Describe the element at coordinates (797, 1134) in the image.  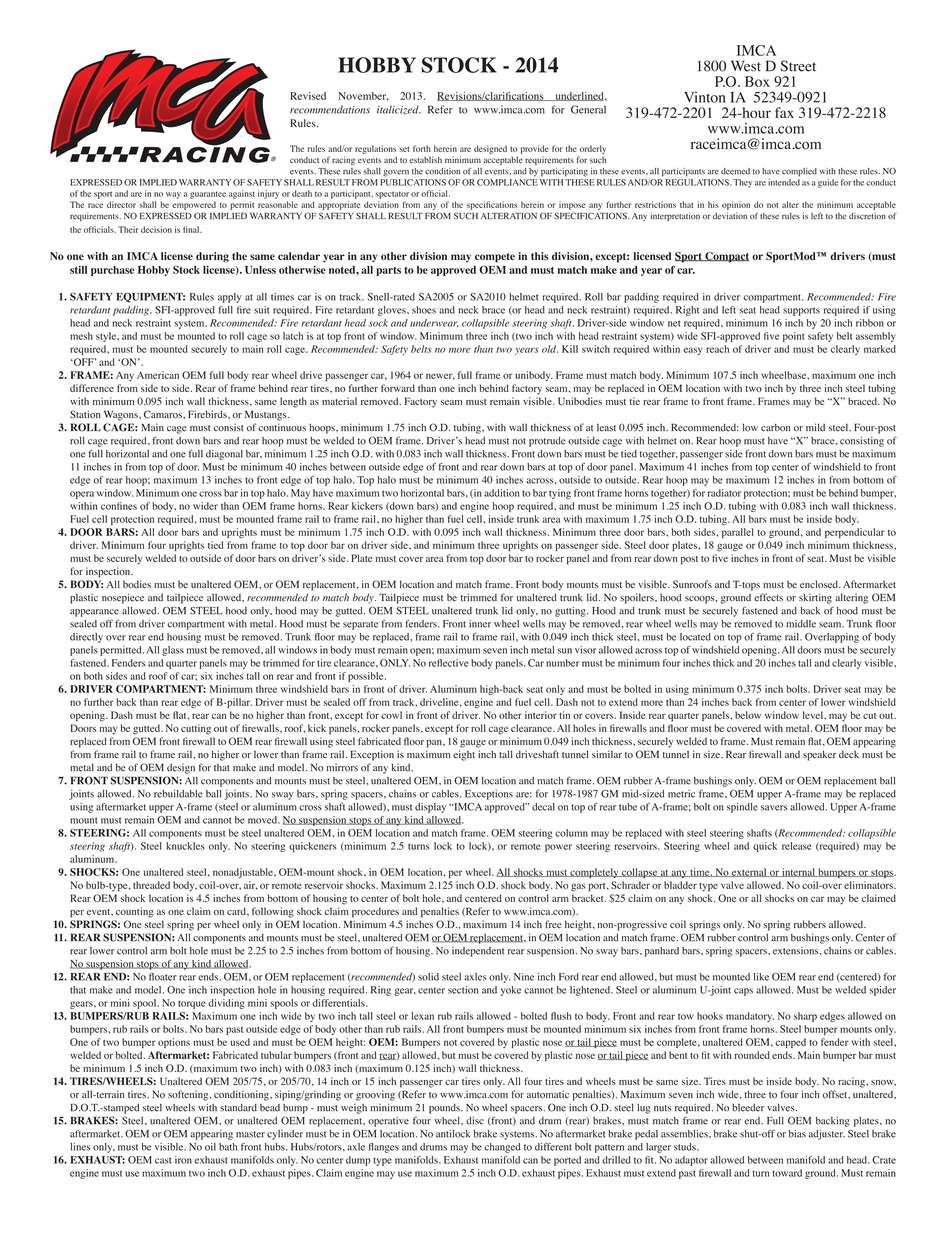
I see `bias` at that location.
